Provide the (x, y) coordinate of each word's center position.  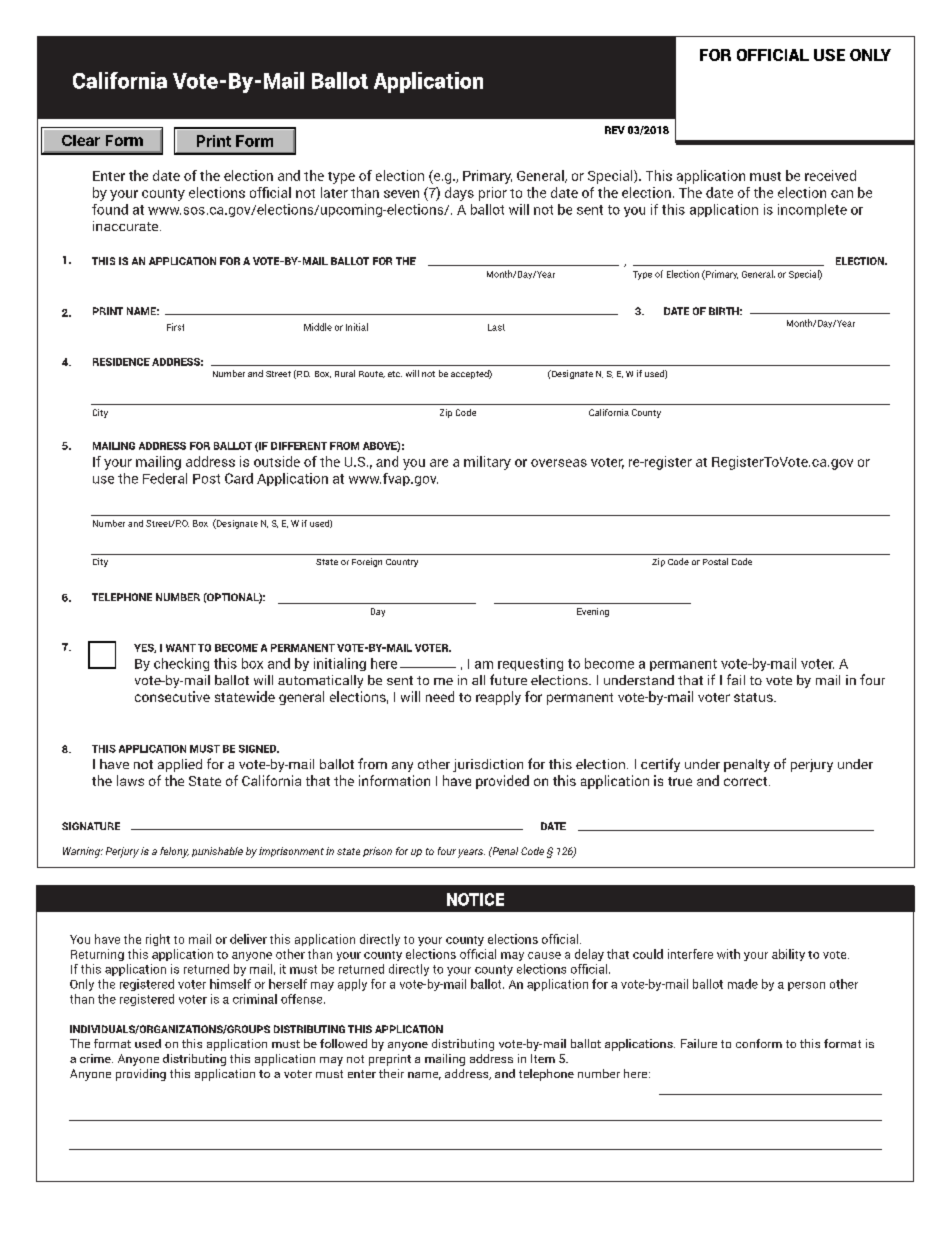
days (459, 194)
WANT (181, 648)
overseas (559, 463)
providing (141, 1075)
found (110, 209)
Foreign (367, 562)
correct (747, 781)
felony (174, 852)
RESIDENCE (121, 362)
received (830, 175)
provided (502, 782)
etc (395, 374)
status (754, 697)
